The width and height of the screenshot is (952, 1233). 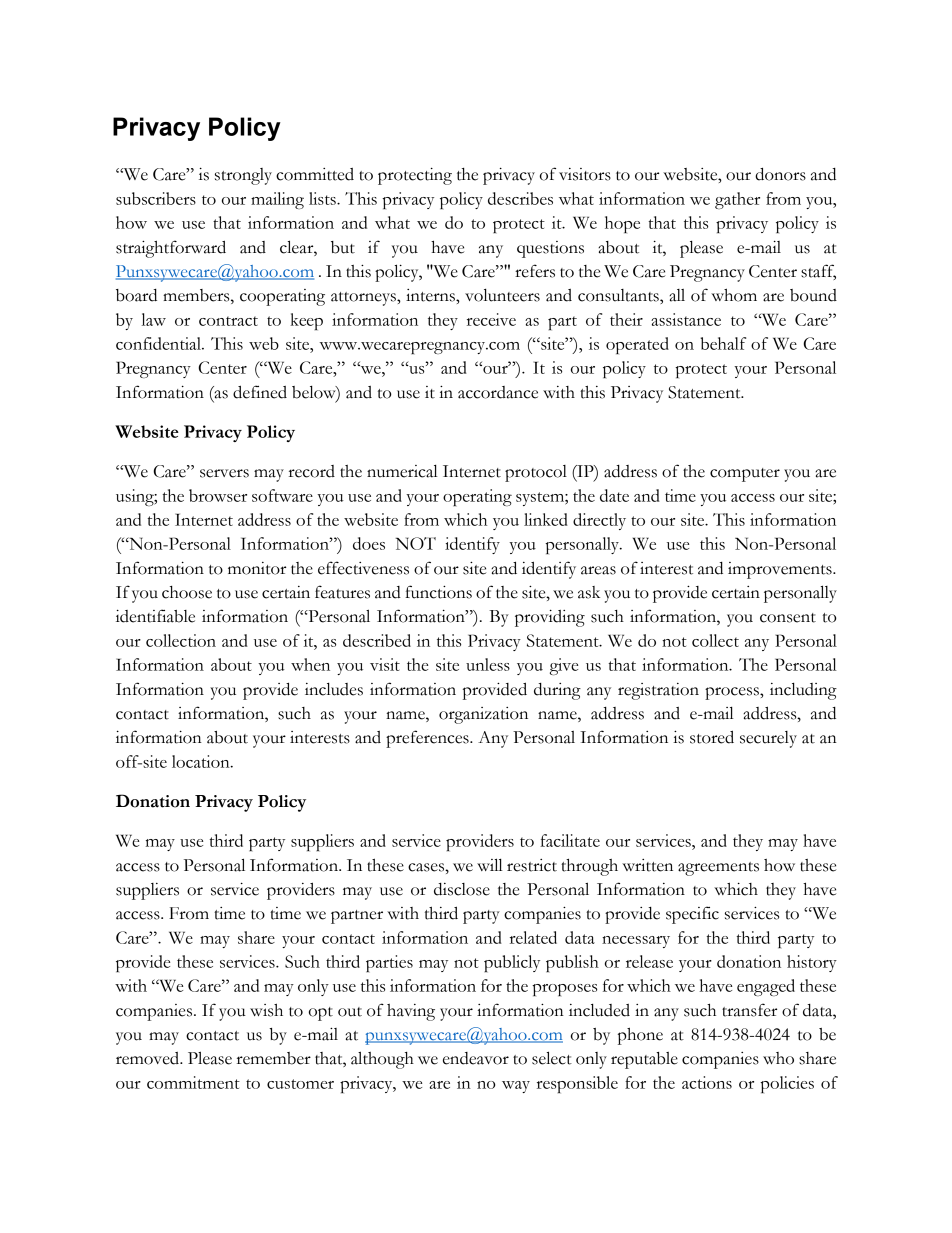 What do you see at coordinates (193, 1082) in the screenshot?
I see `commitment` at bounding box center [193, 1082].
